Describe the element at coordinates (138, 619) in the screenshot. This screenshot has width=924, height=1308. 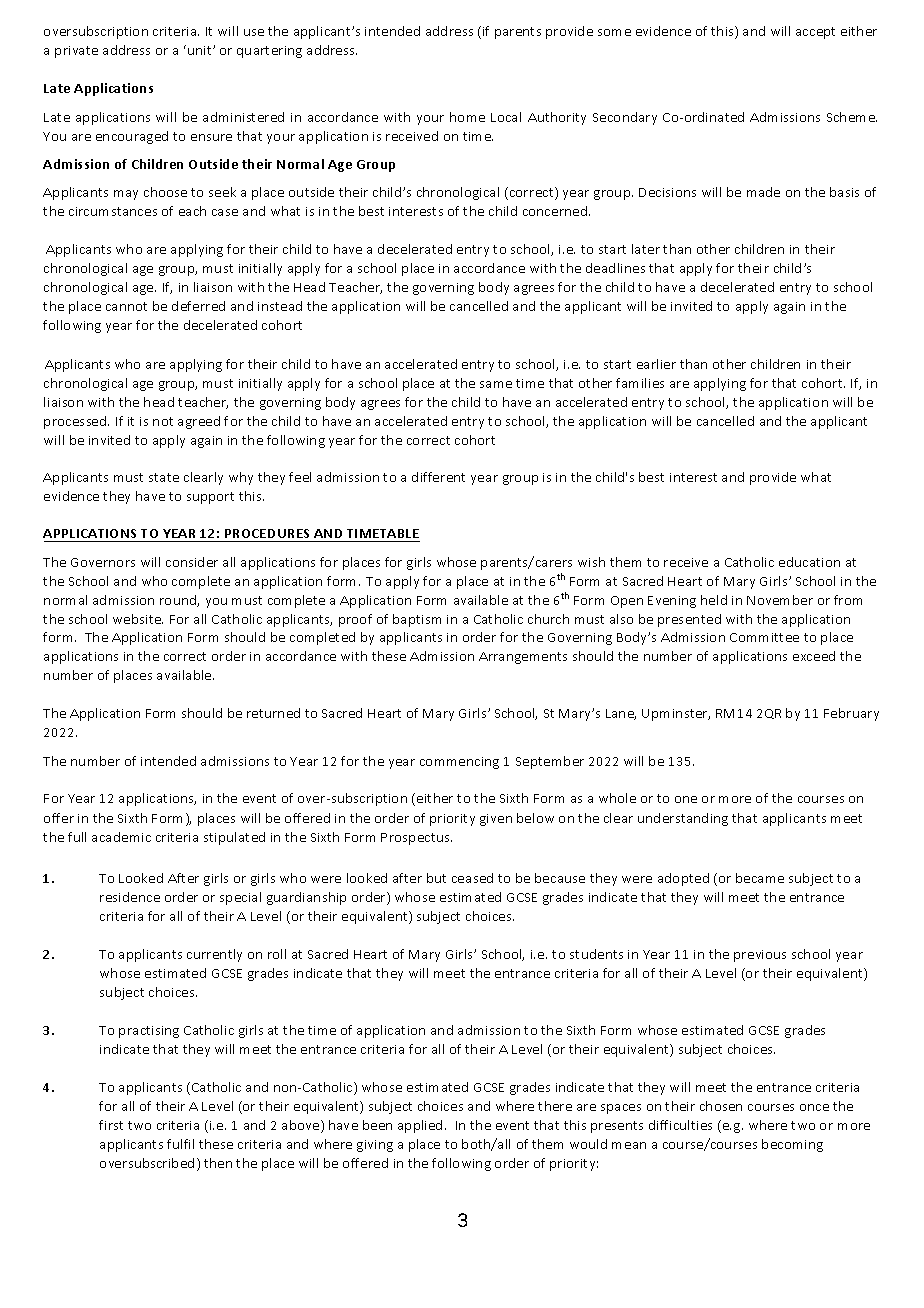
I see `website` at that location.
